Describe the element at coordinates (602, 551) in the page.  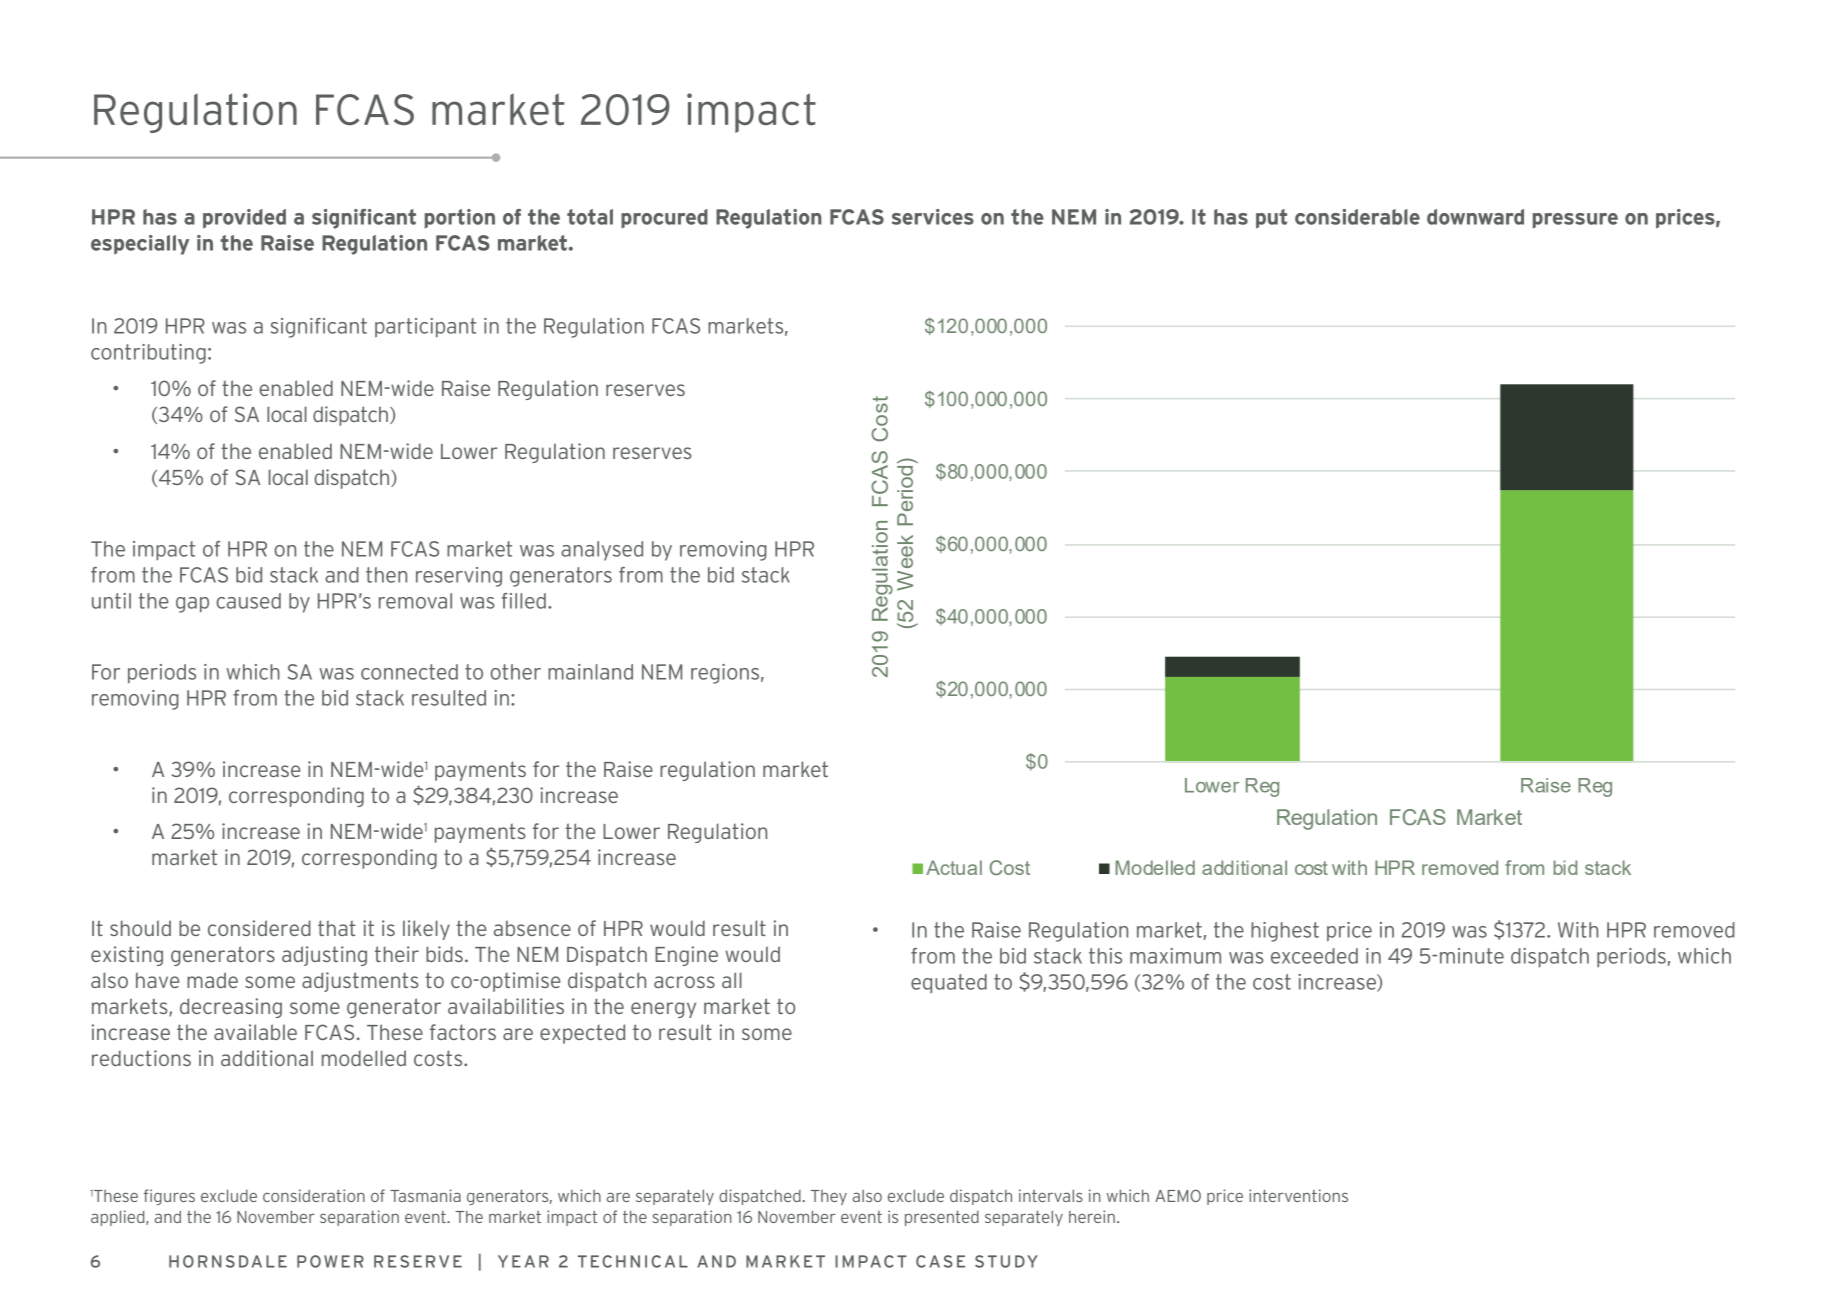
I see `analysed` at that location.
